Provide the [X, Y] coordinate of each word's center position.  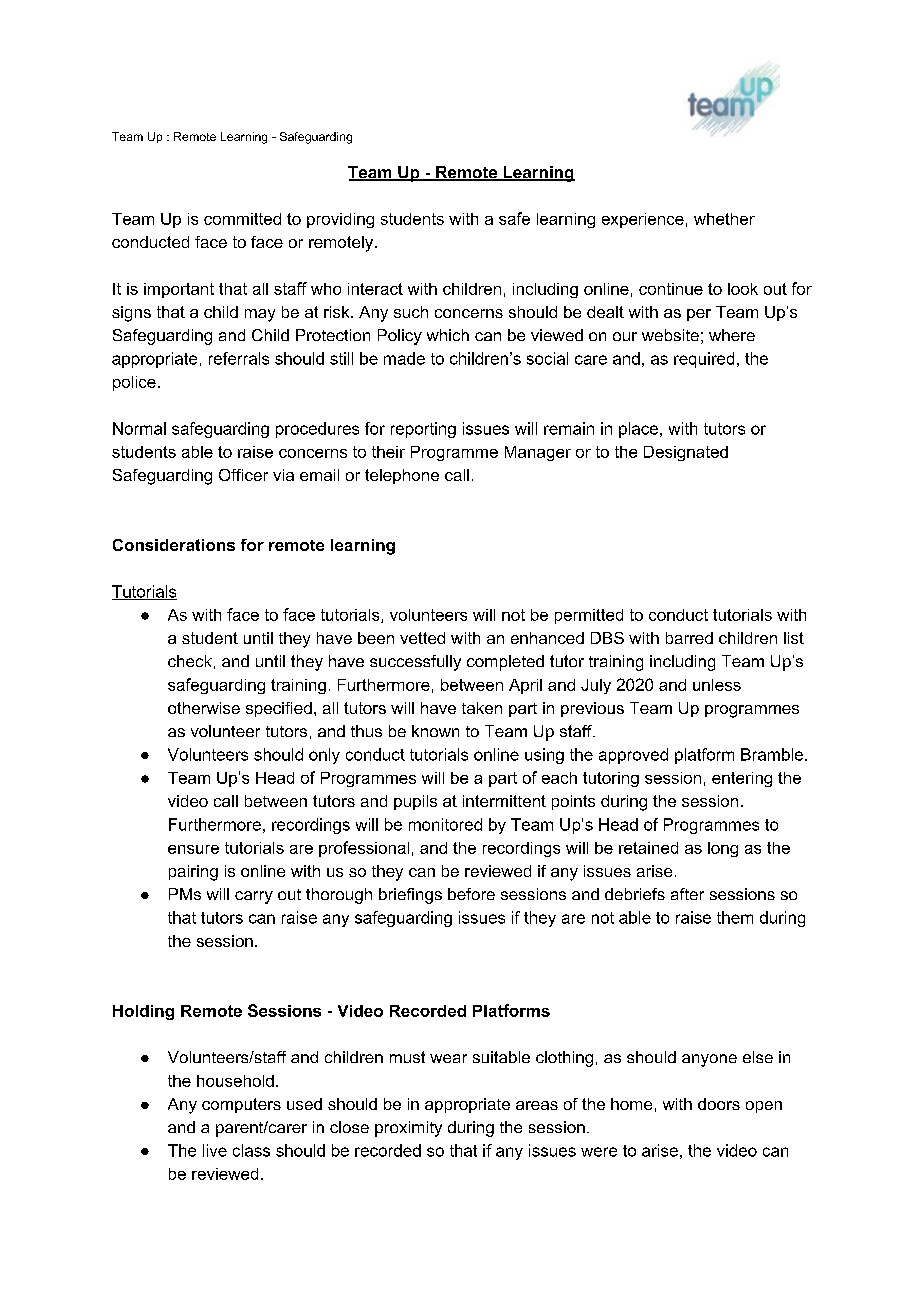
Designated [686, 453]
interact [375, 289]
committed [242, 219]
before [471, 894]
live [215, 1150]
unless [717, 685]
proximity [408, 1129]
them [735, 917]
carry [254, 897]
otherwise [204, 708]
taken [482, 708]
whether [724, 219]
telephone [402, 476]
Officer [243, 475]
